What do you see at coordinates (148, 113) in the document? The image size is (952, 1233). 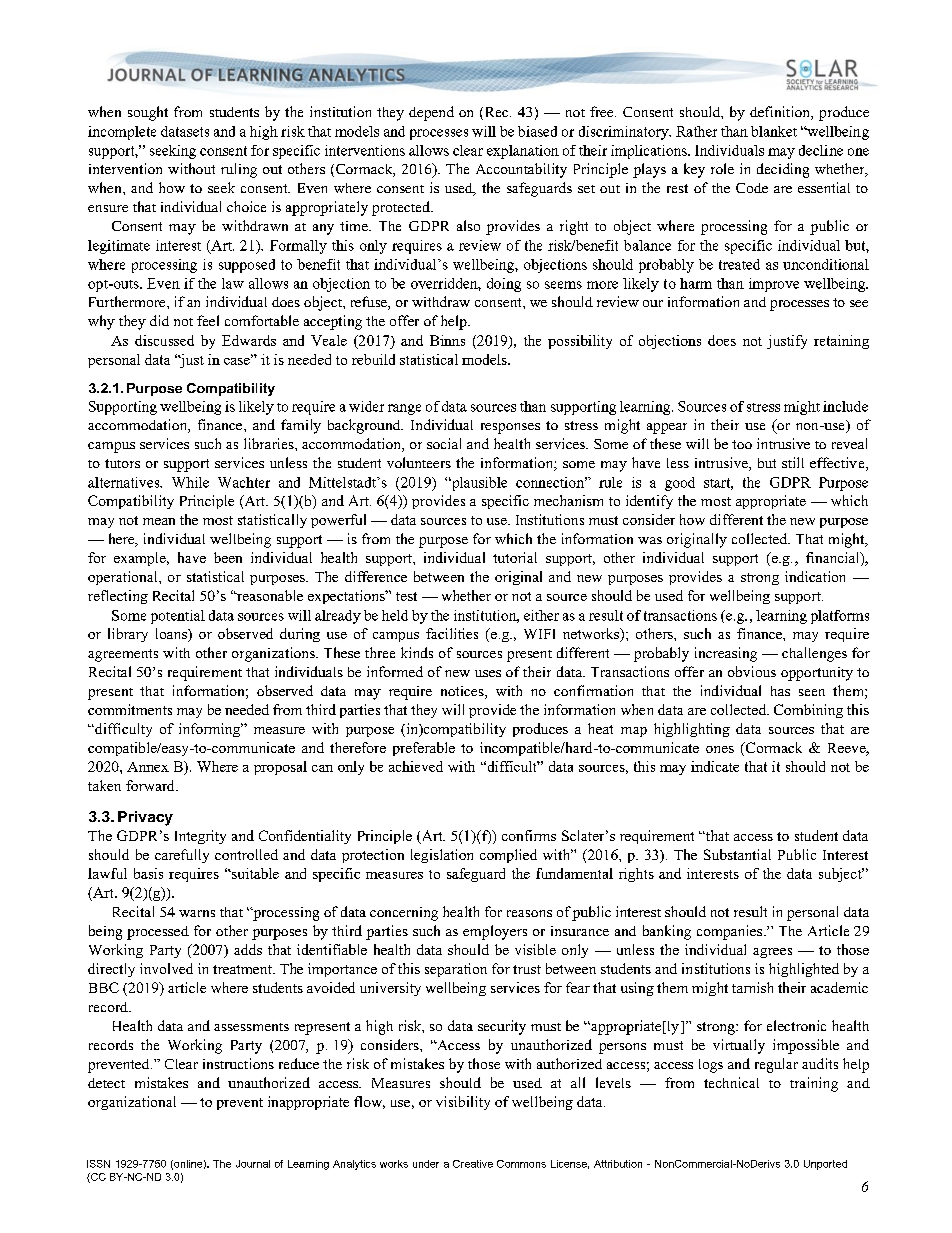 I see `sought` at bounding box center [148, 113].
